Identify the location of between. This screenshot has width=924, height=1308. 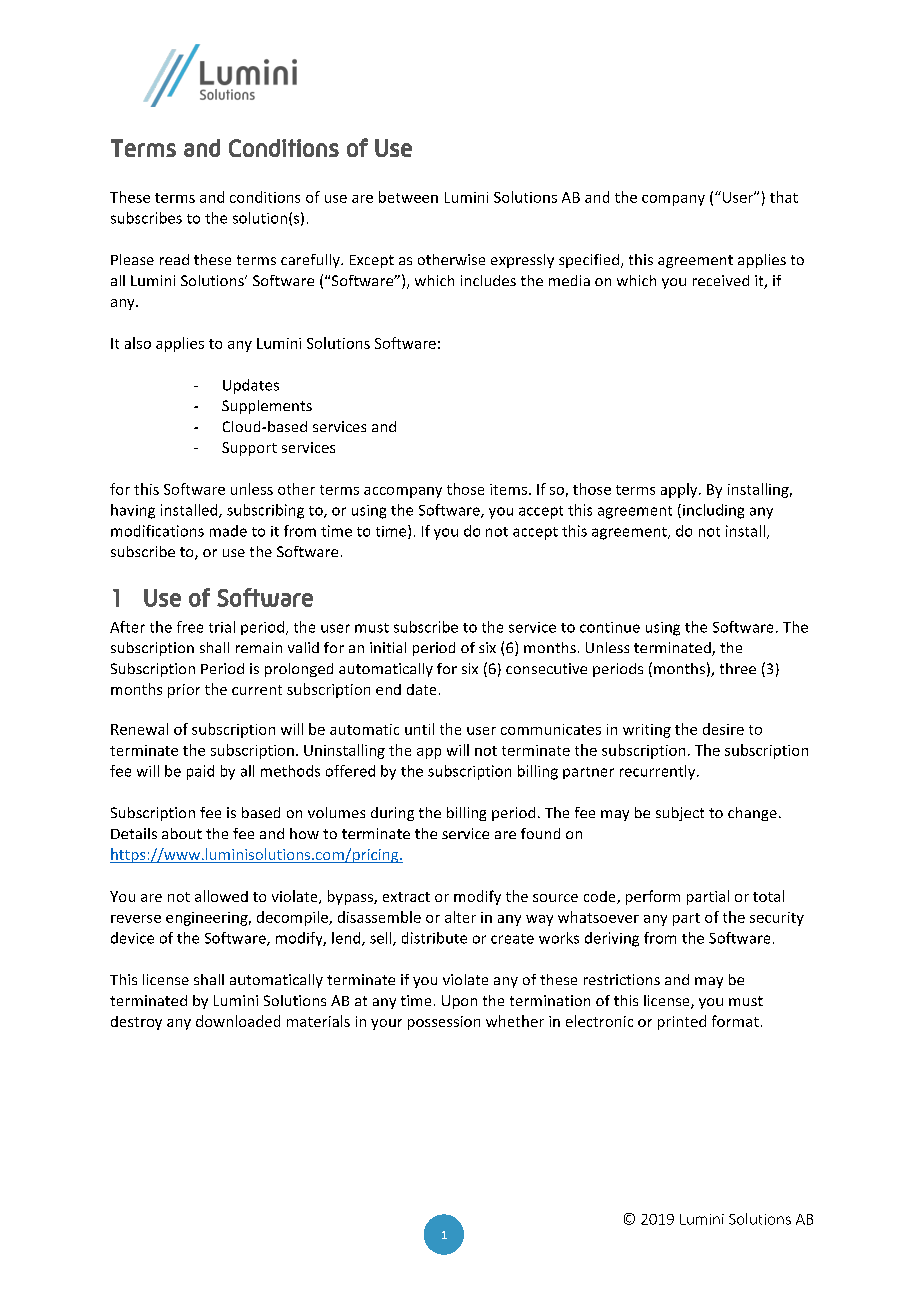
(408, 197).
